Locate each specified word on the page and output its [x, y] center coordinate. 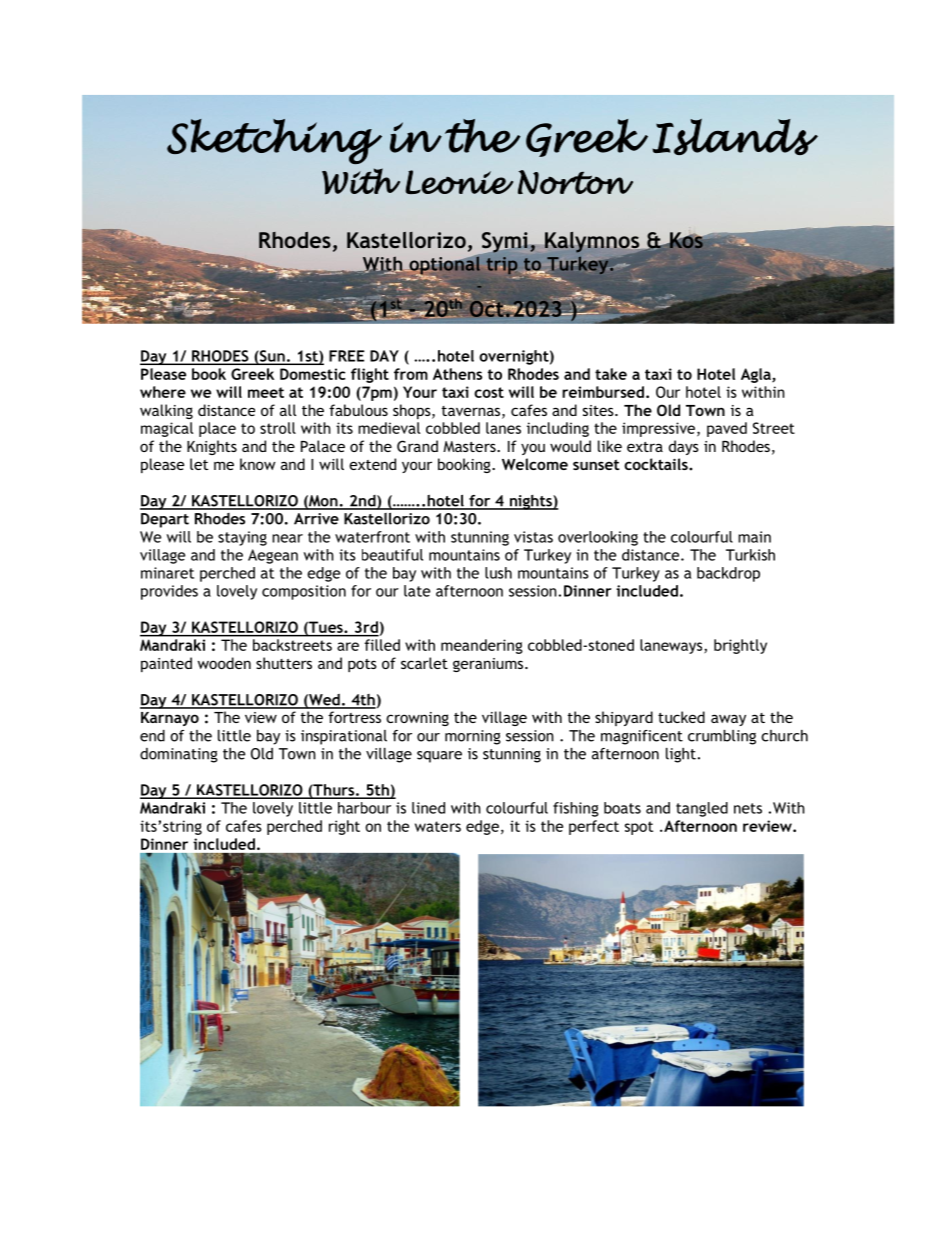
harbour [364, 808]
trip [502, 266]
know [258, 464]
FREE [347, 356]
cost [489, 392]
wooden [224, 663]
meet [266, 392]
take [611, 374]
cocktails [657, 464]
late [417, 591]
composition [304, 592]
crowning [417, 719]
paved [727, 429]
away [728, 720]
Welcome [535, 464]
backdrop [728, 574]
